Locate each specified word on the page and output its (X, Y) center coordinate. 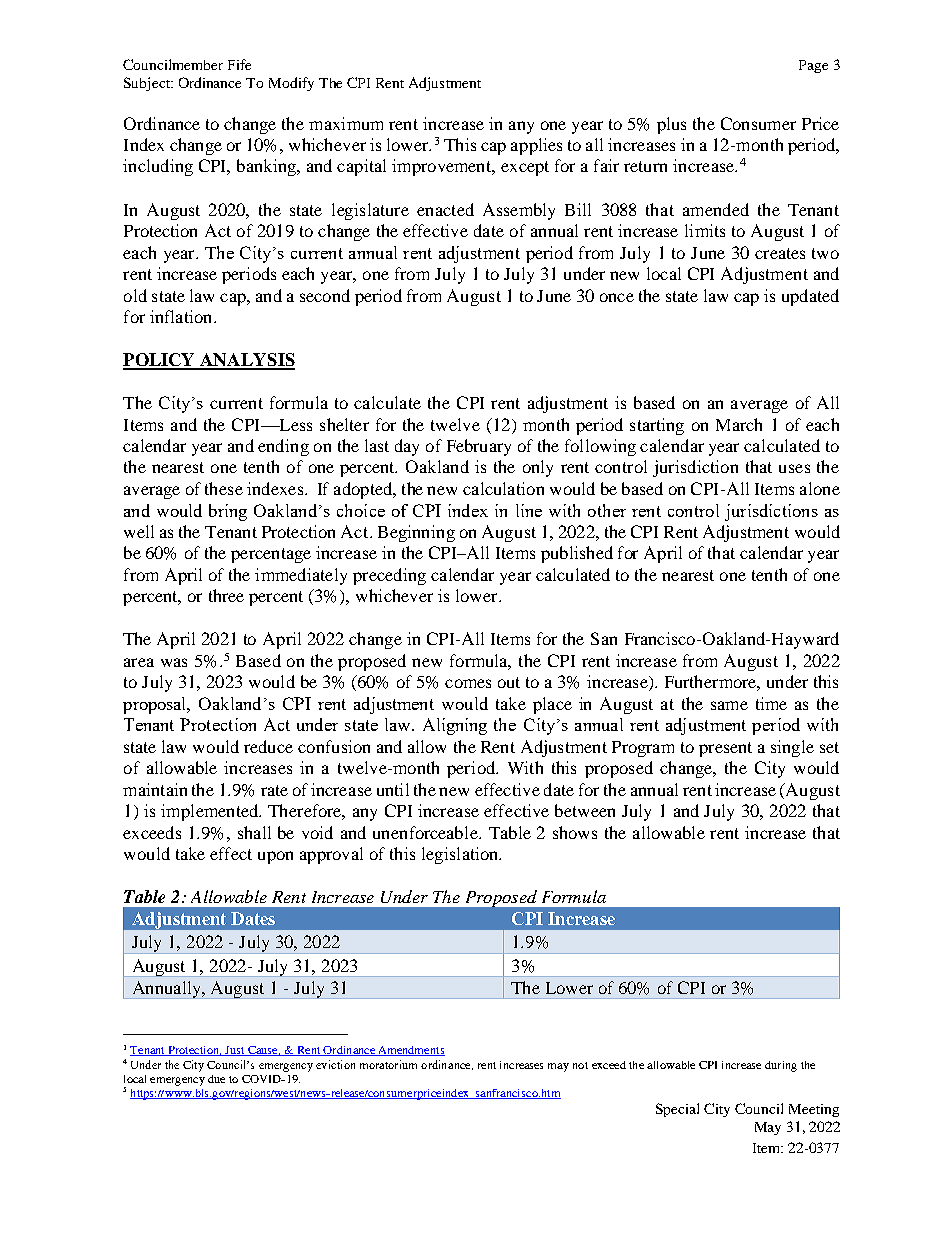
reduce (268, 746)
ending (283, 447)
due (216, 1079)
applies (536, 146)
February (479, 447)
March (739, 424)
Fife (239, 64)
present (725, 749)
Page (813, 66)
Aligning (455, 726)
